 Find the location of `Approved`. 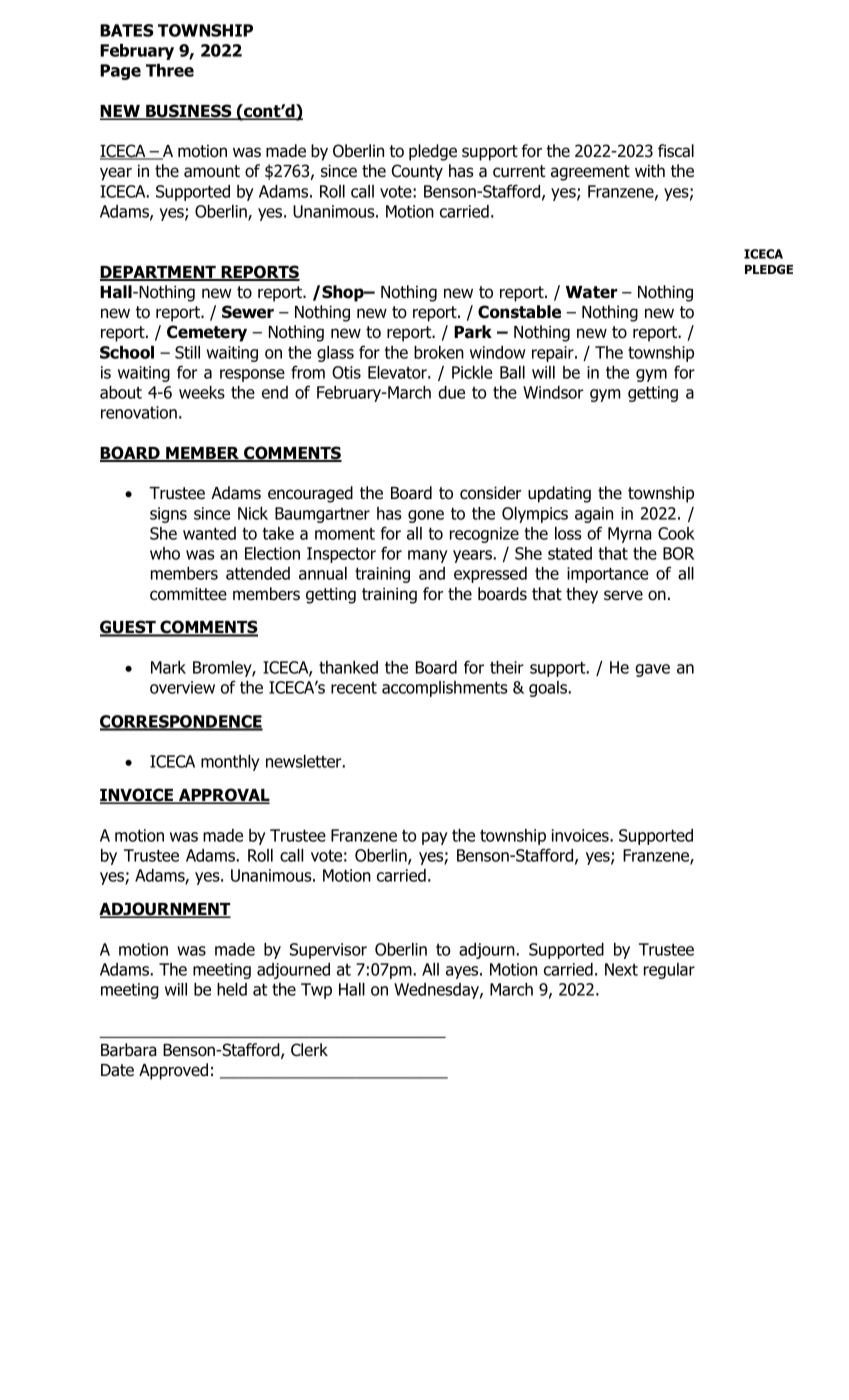

Approved is located at coordinates (173, 1071).
